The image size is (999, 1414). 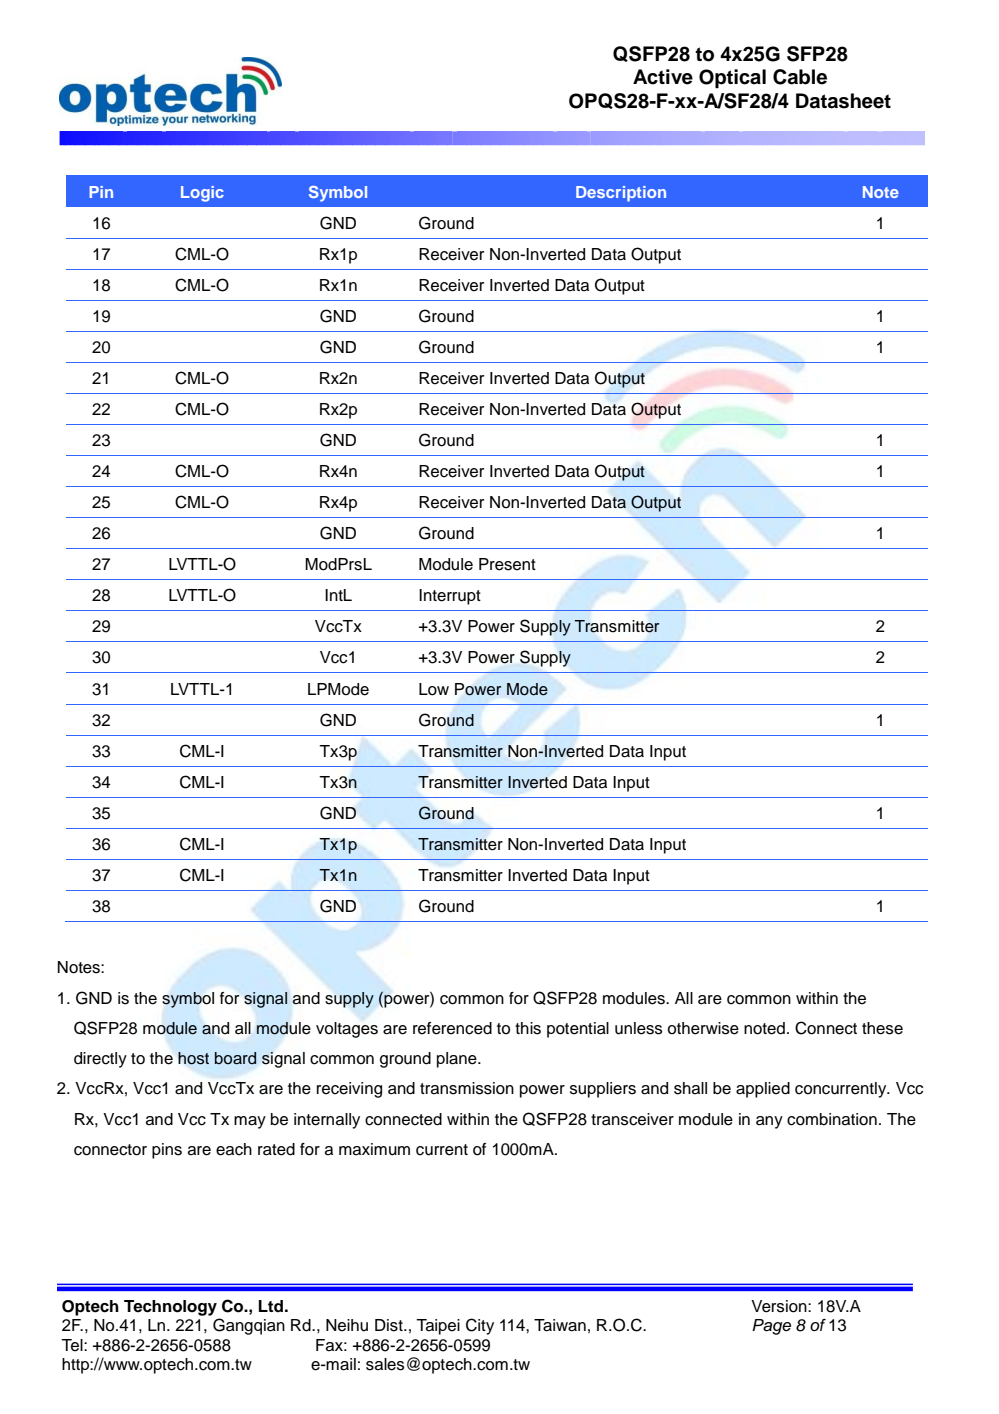 What do you see at coordinates (480, 1326) in the document?
I see `City` at bounding box center [480, 1326].
